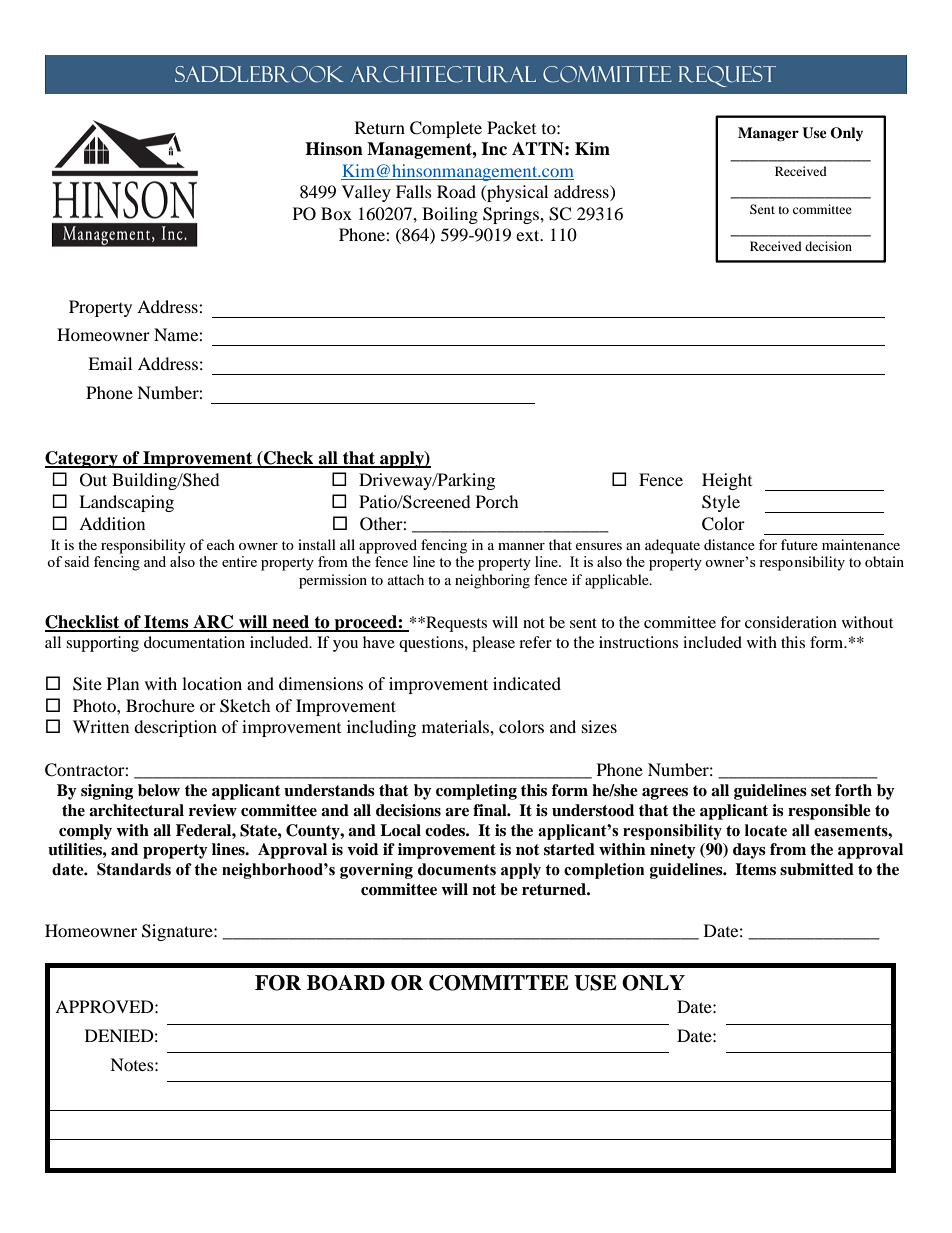 The width and height of the screenshot is (952, 1233). Describe the element at coordinates (82, 459) in the screenshot. I see `Category` at that location.
